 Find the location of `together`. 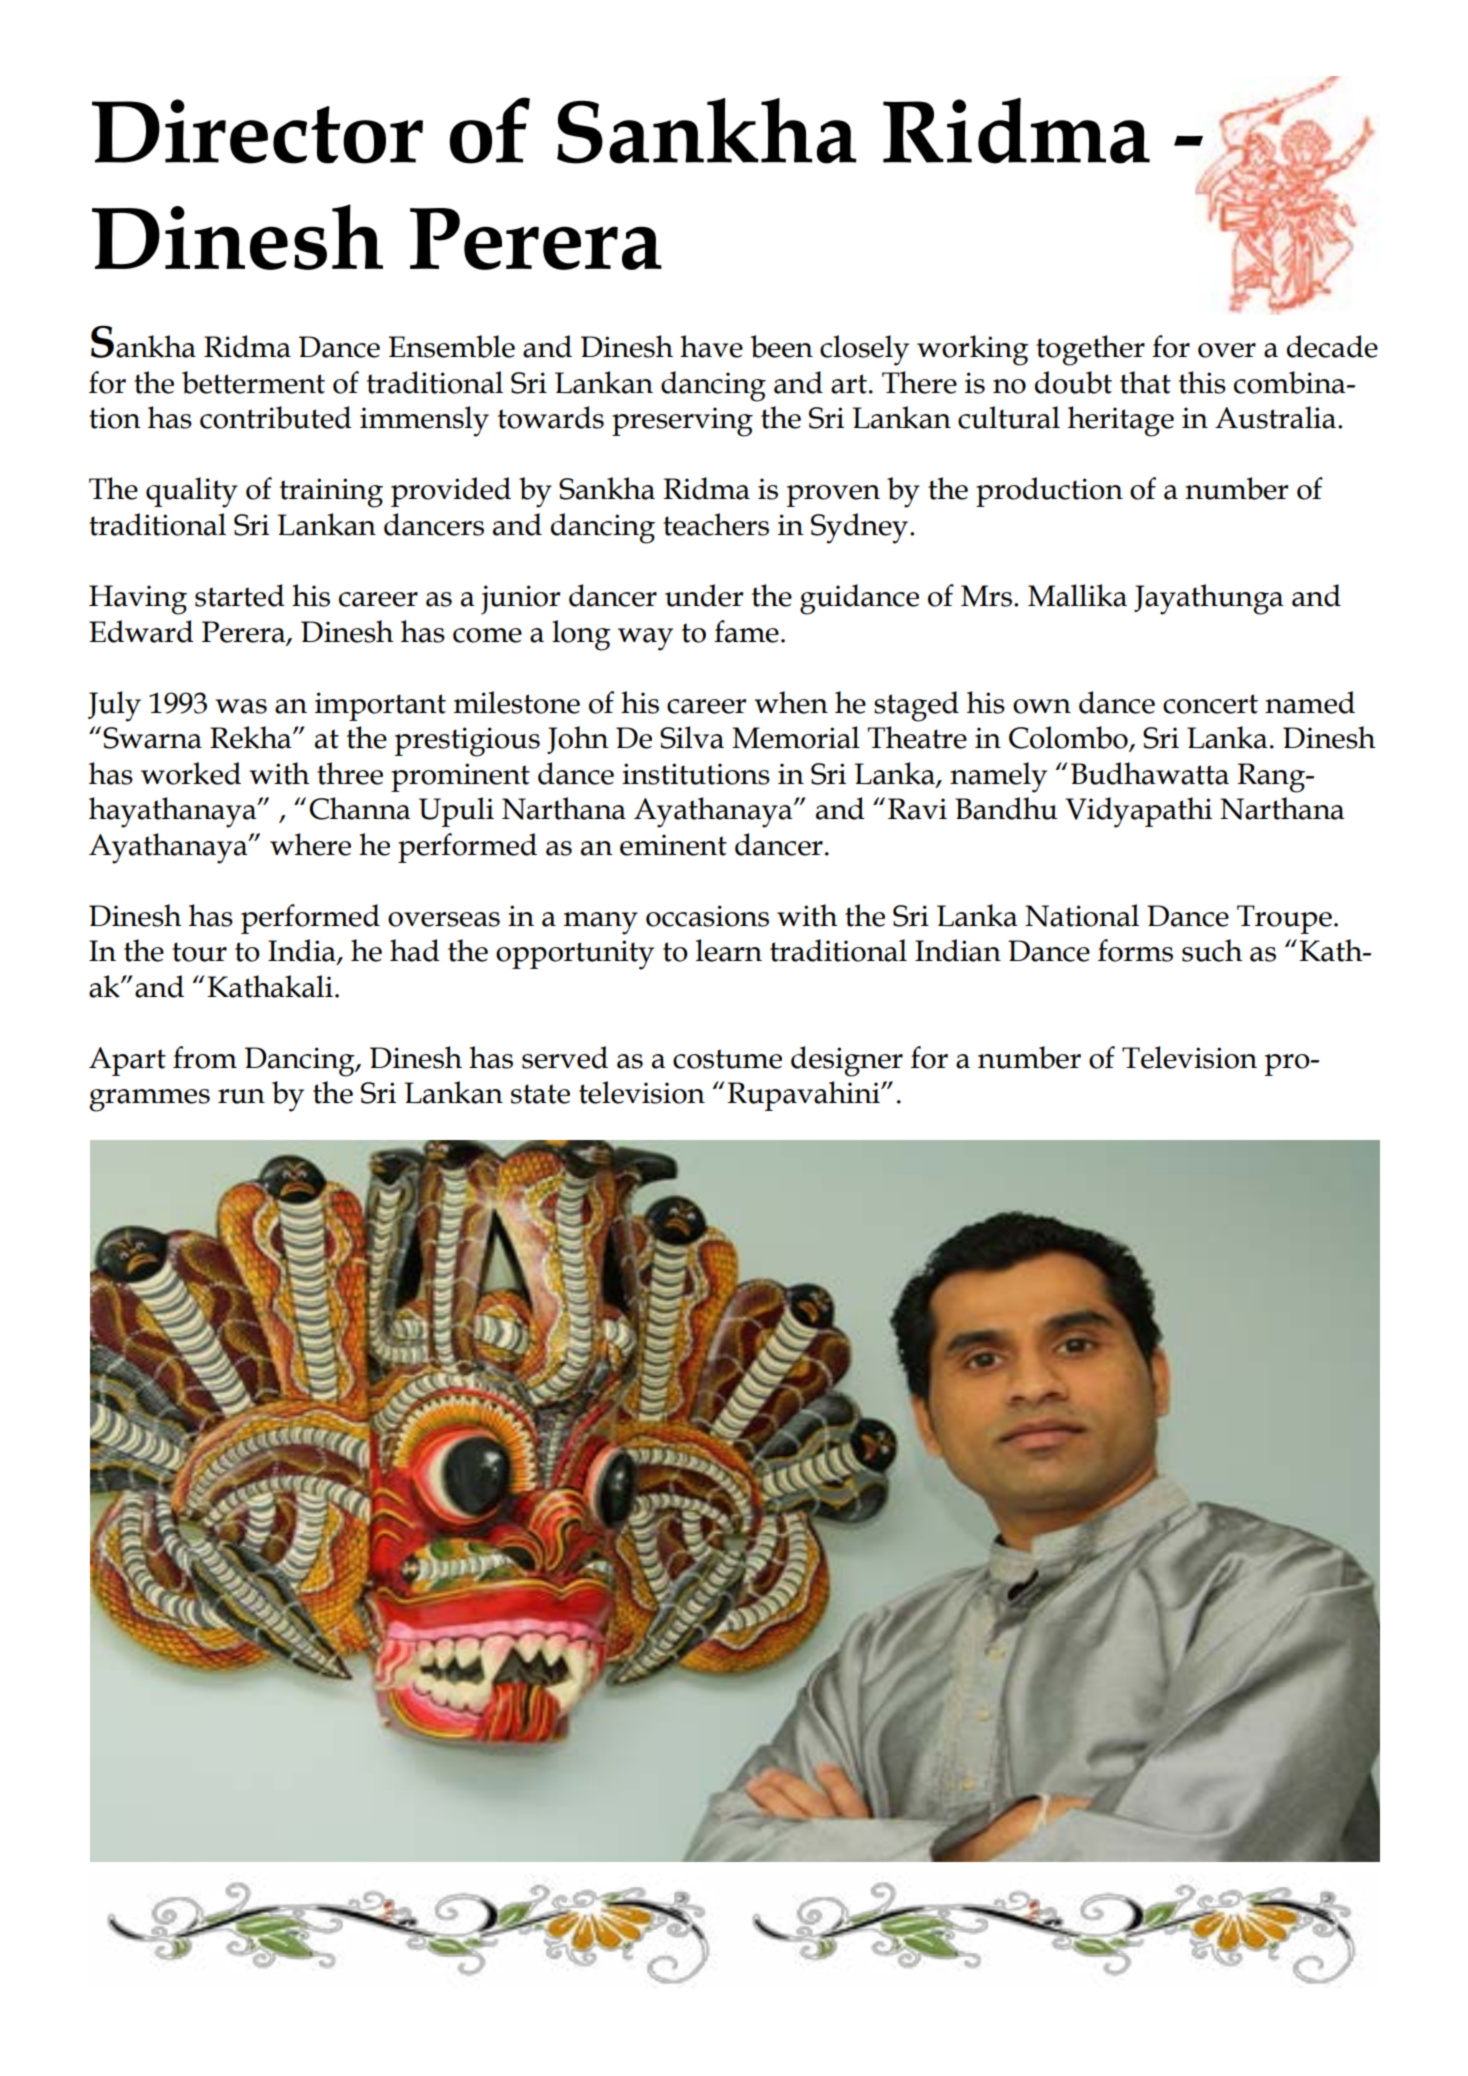

together is located at coordinates (1090, 350).
